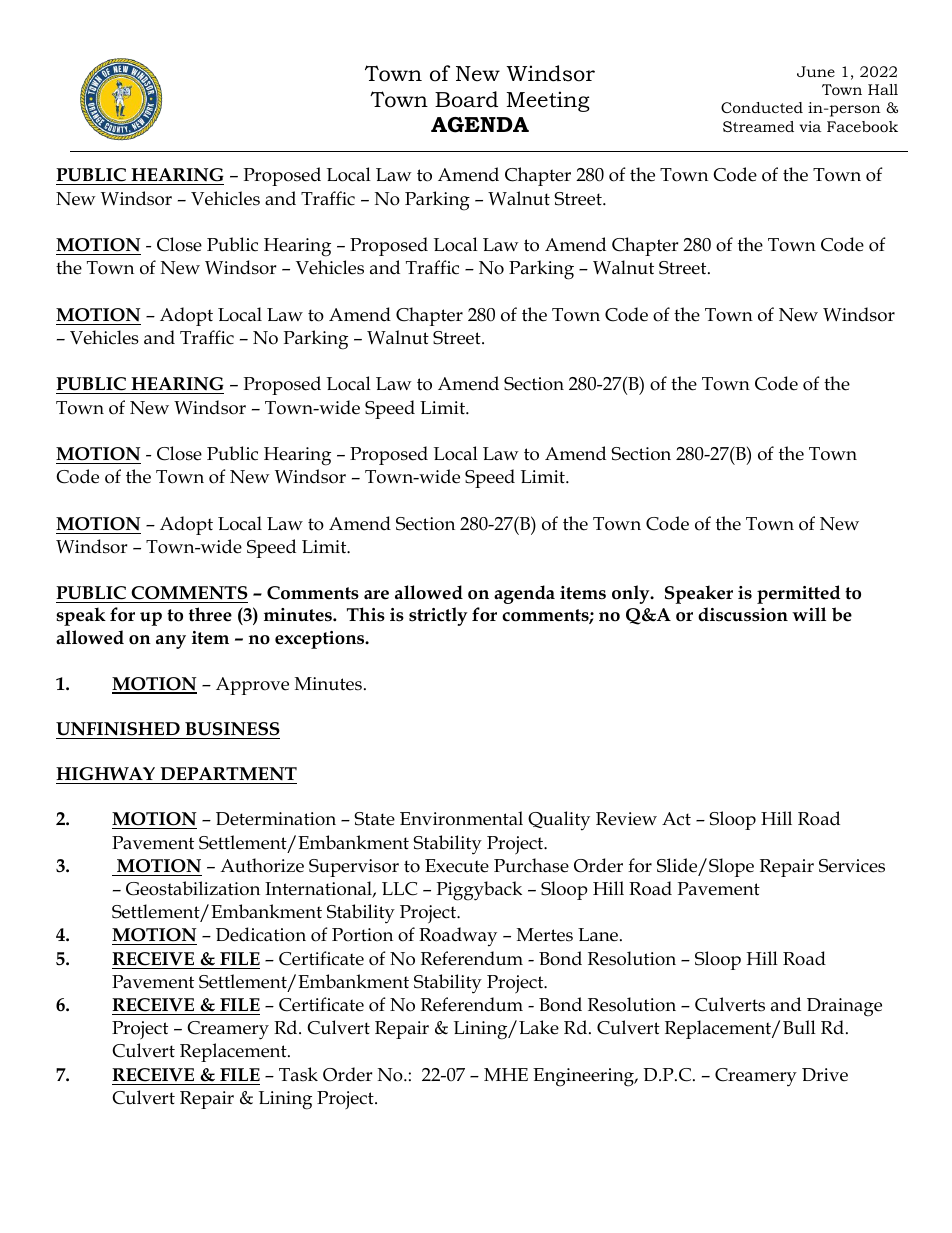 The image size is (952, 1233). Describe the element at coordinates (466, 99) in the image. I see `Board` at that location.
